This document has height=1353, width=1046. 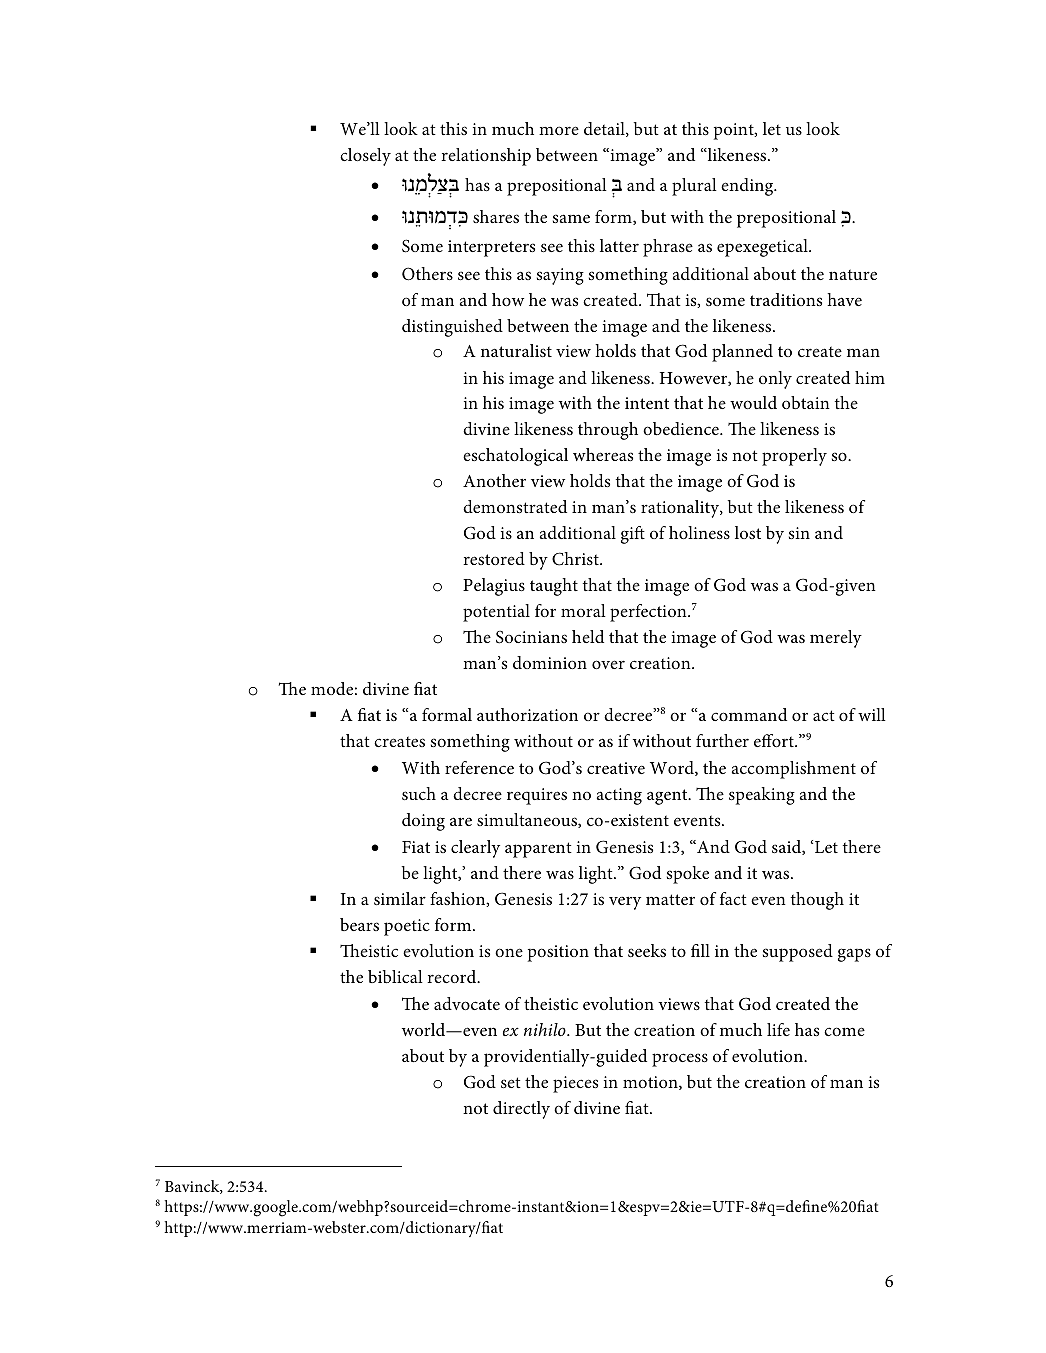 I want to click on held, so click(x=588, y=636).
